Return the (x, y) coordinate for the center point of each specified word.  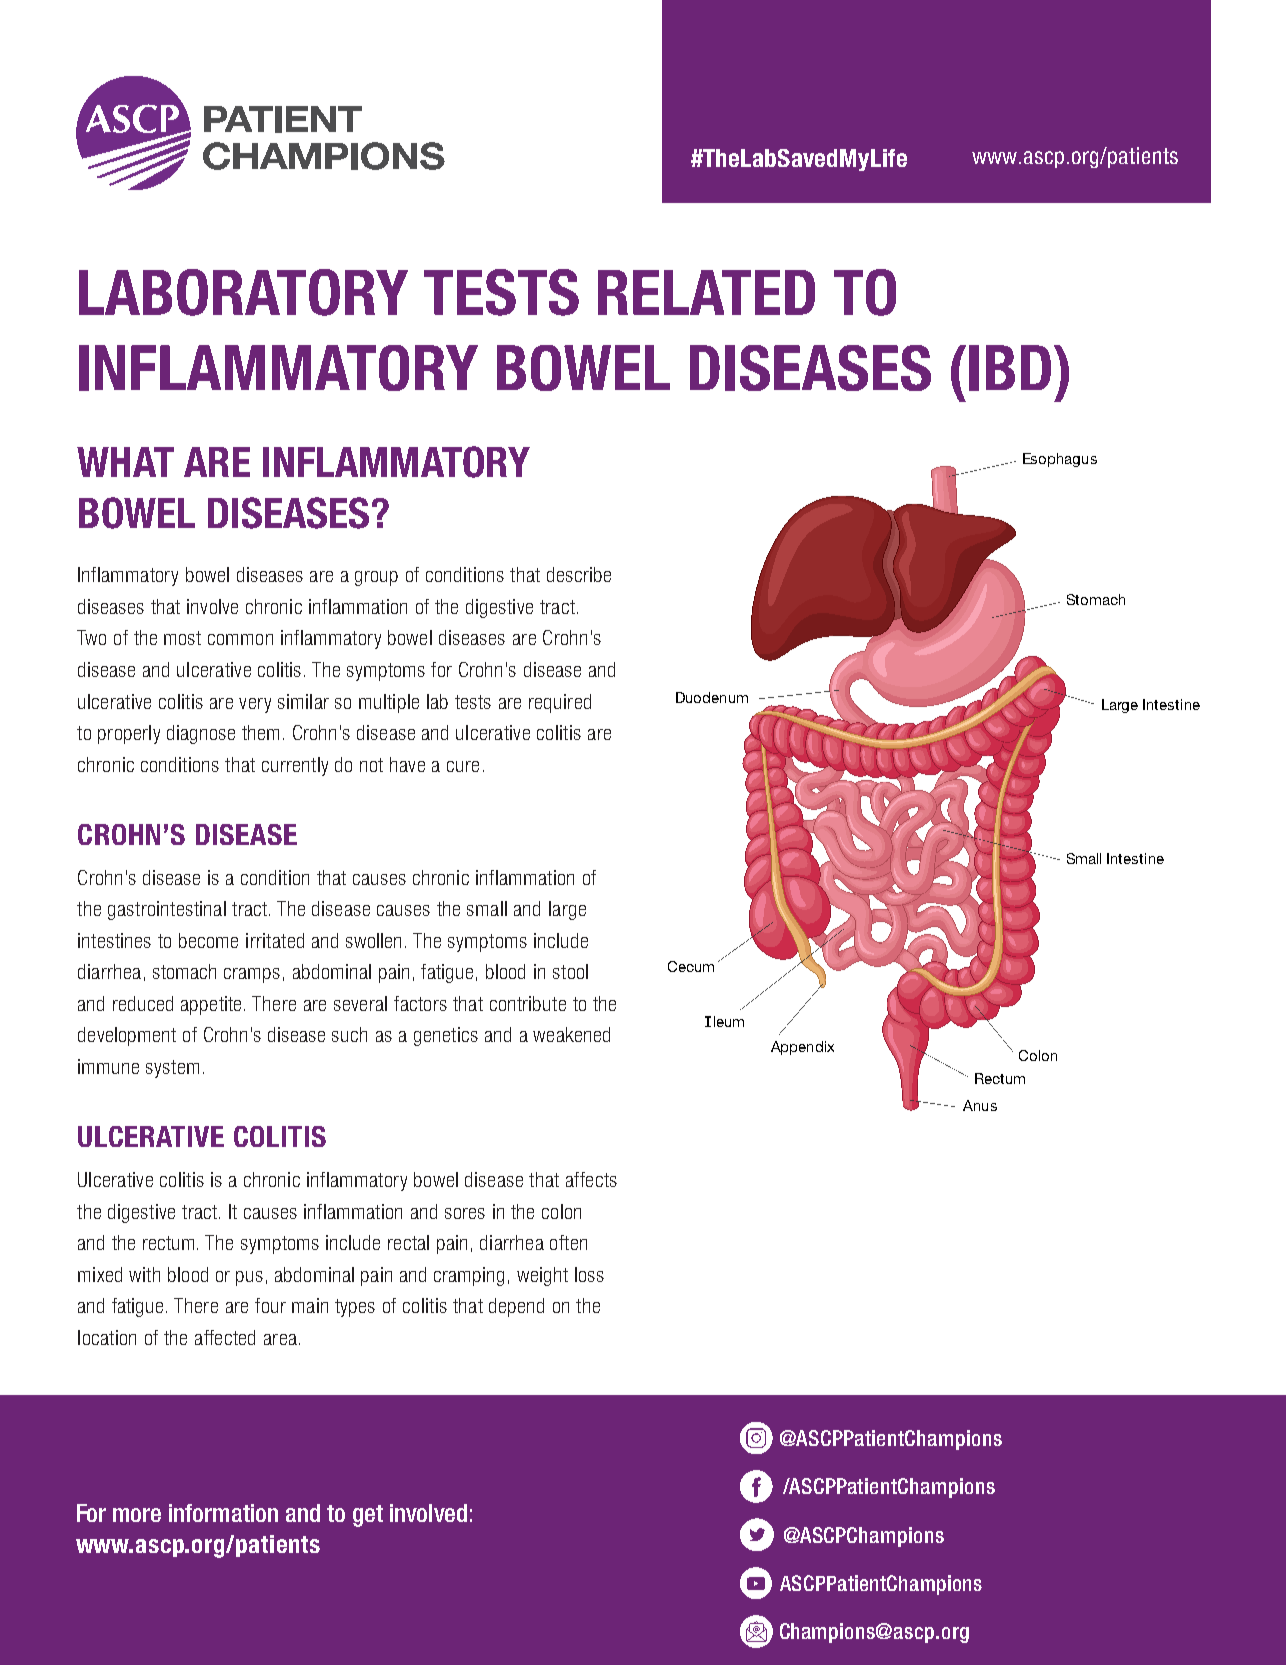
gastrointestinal (167, 910)
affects (591, 1179)
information (223, 1513)
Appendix (802, 1048)
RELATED (706, 292)
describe (579, 574)
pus (249, 1278)
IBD (1010, 368)
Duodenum (712, 697)
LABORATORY (243, 292)
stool (570, 971)
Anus (980, 1105)
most (182, 638)
